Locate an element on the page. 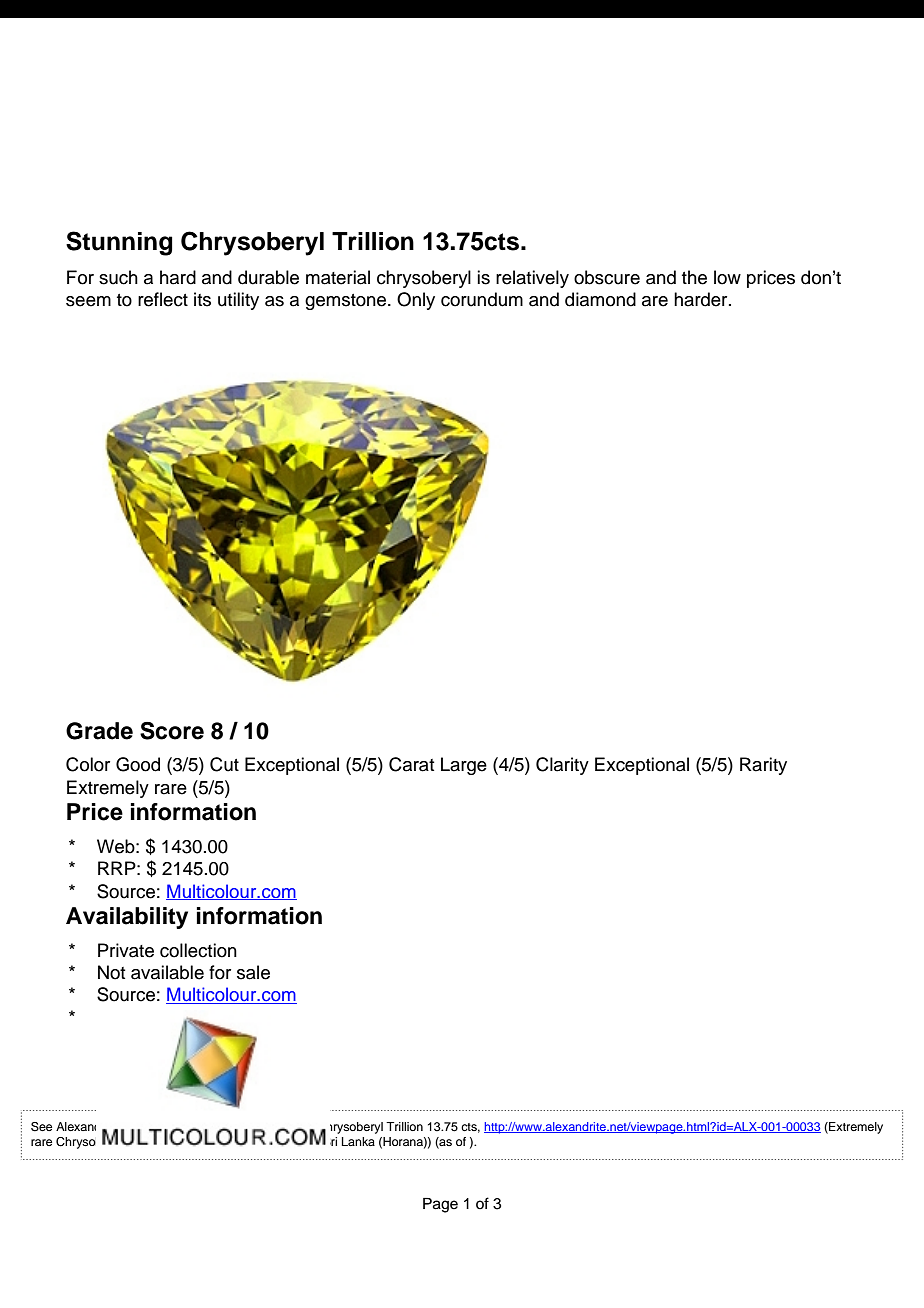 The image size is (924, 1308). its is located at coordinates (202, 299).
